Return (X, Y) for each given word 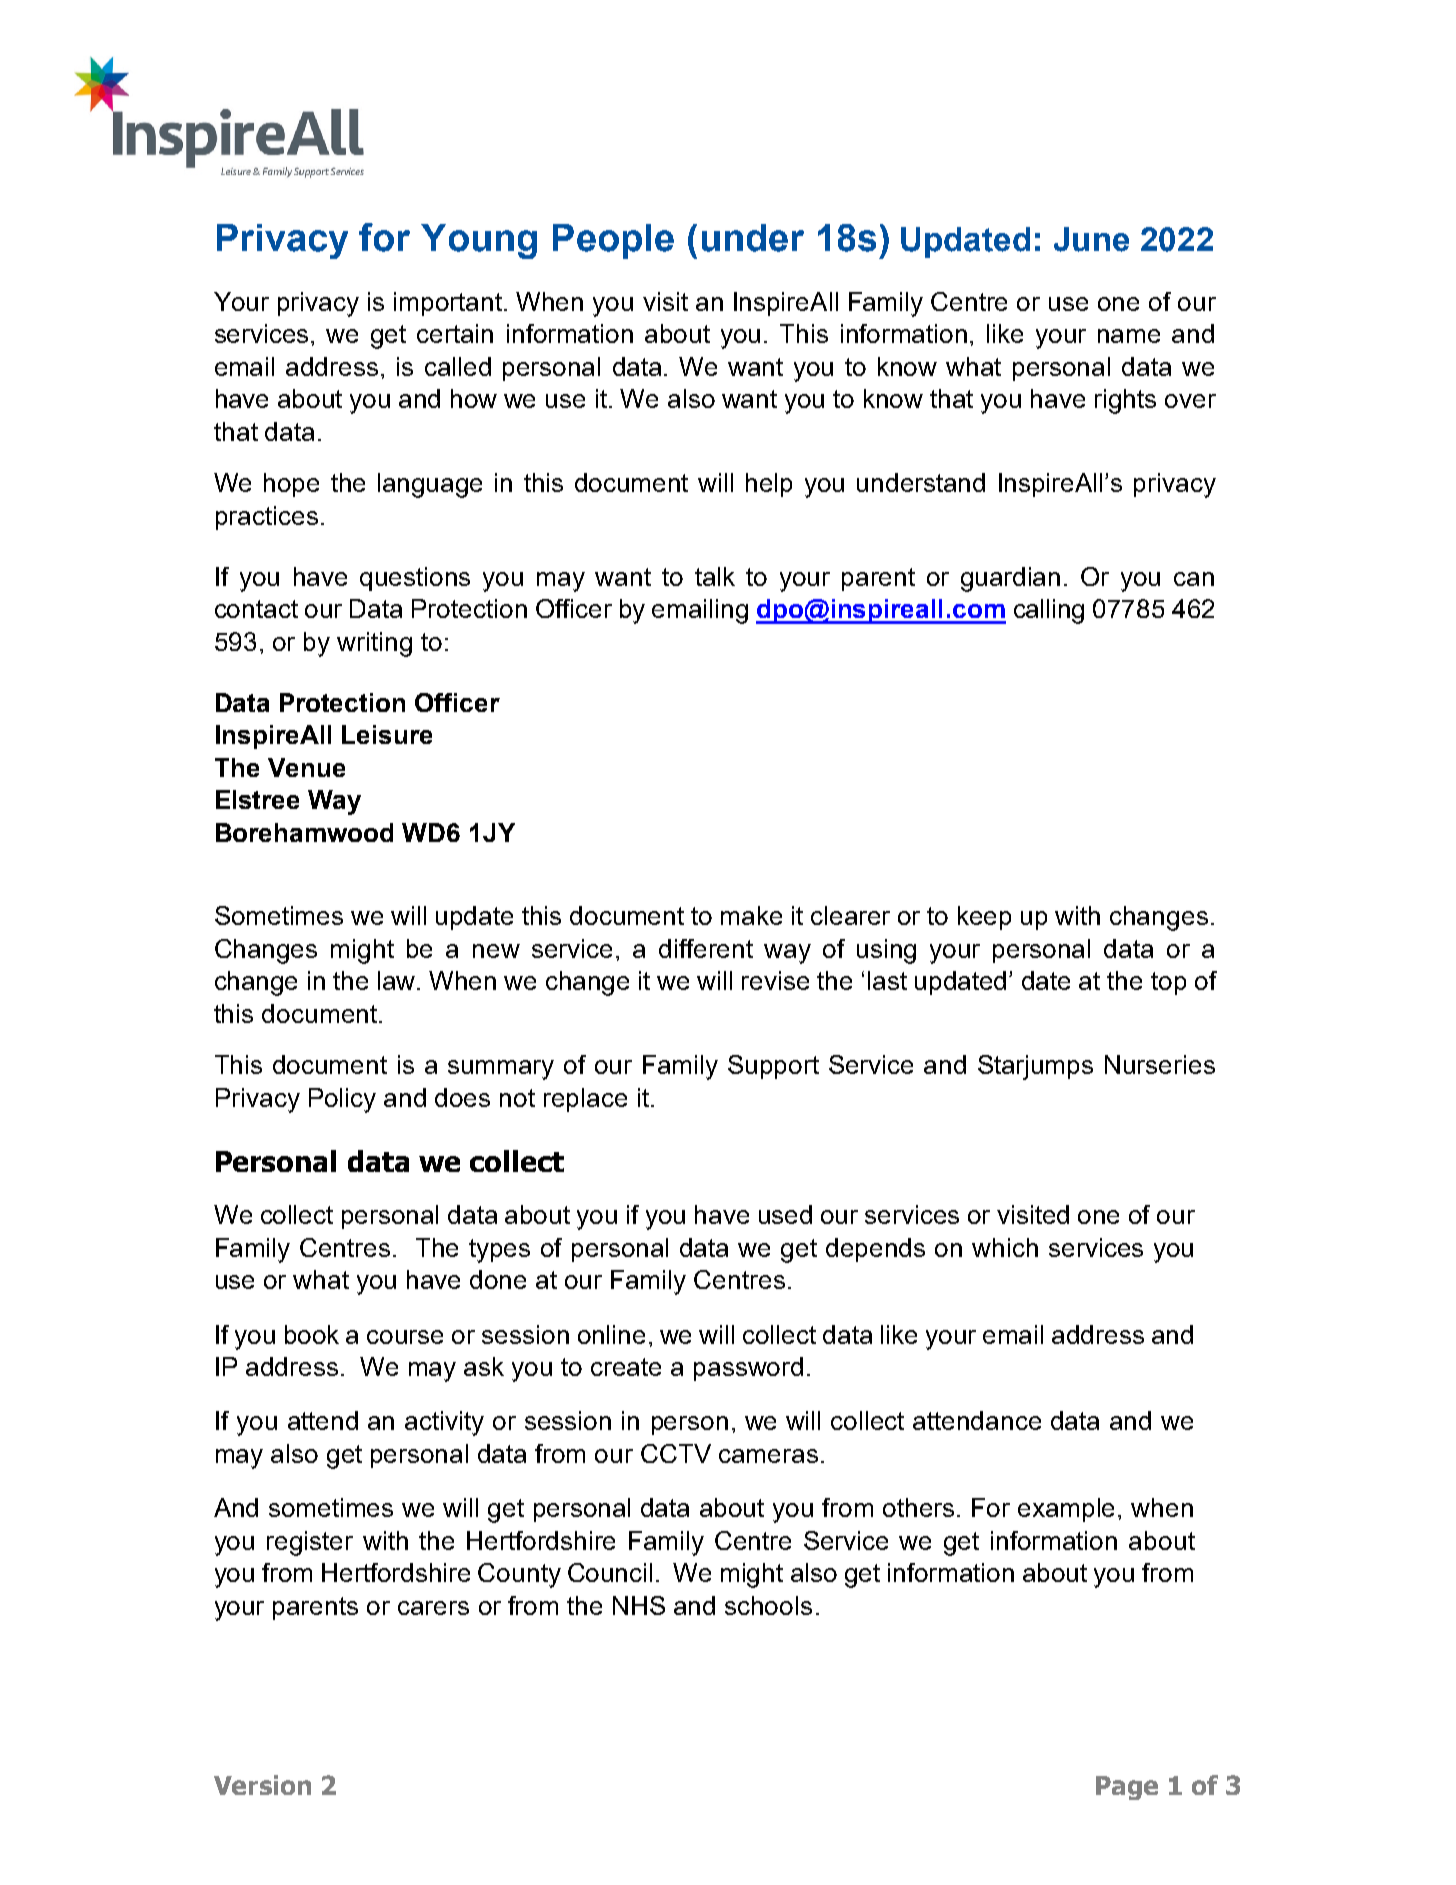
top (1168, 983)
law (398, 980)
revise (775, 980)
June (1091, 239)
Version (262, 1785)
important (449, 304)
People (613, 241)
